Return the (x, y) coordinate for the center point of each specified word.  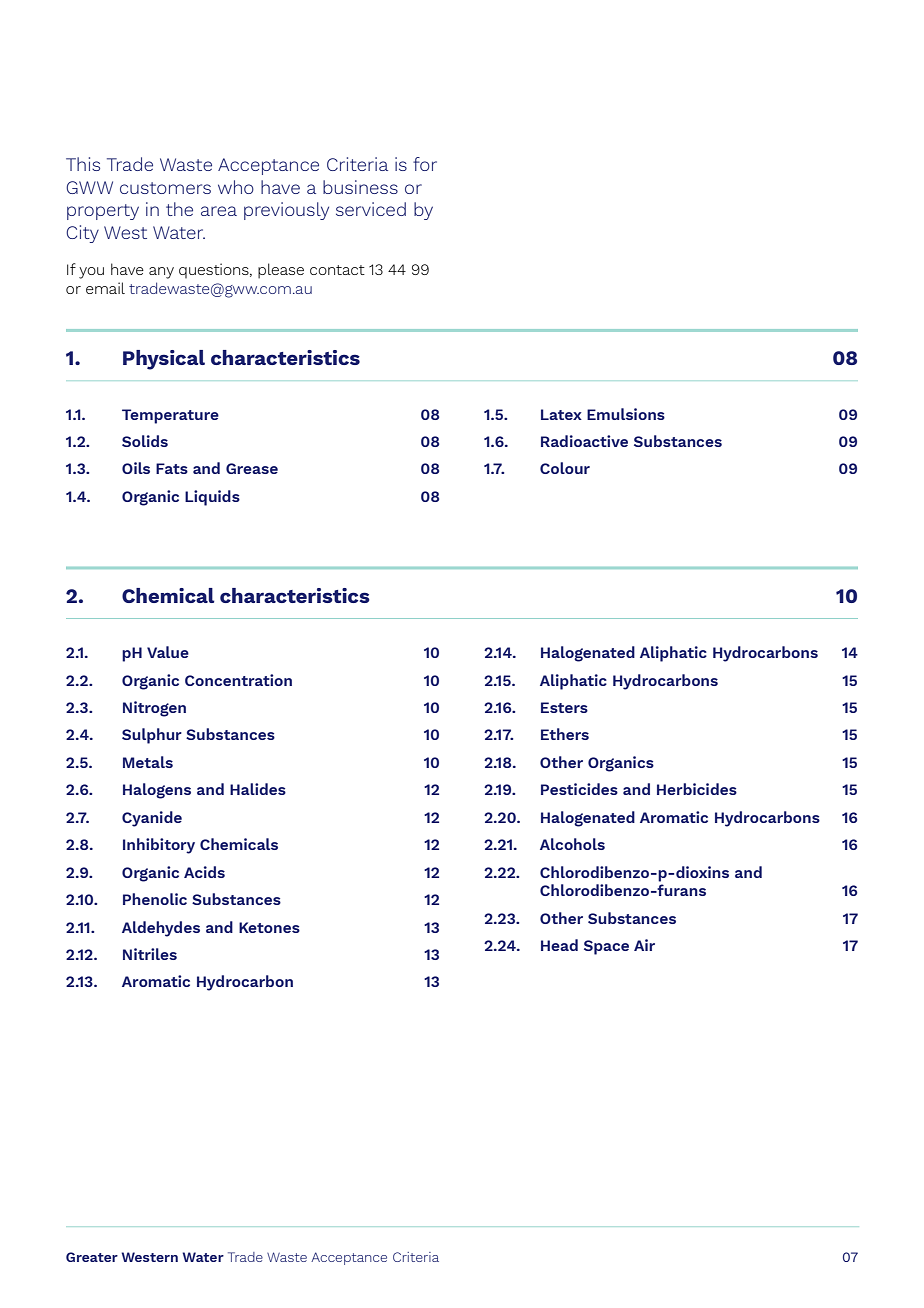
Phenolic (155, 899)
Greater (92, 1257)
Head (559, 945)
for (425, 164)
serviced (371, 209)
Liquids (212, 498)
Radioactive (584, 441)
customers (165, 188)
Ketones (269, 927)
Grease (252, 468)
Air (644, 945)
